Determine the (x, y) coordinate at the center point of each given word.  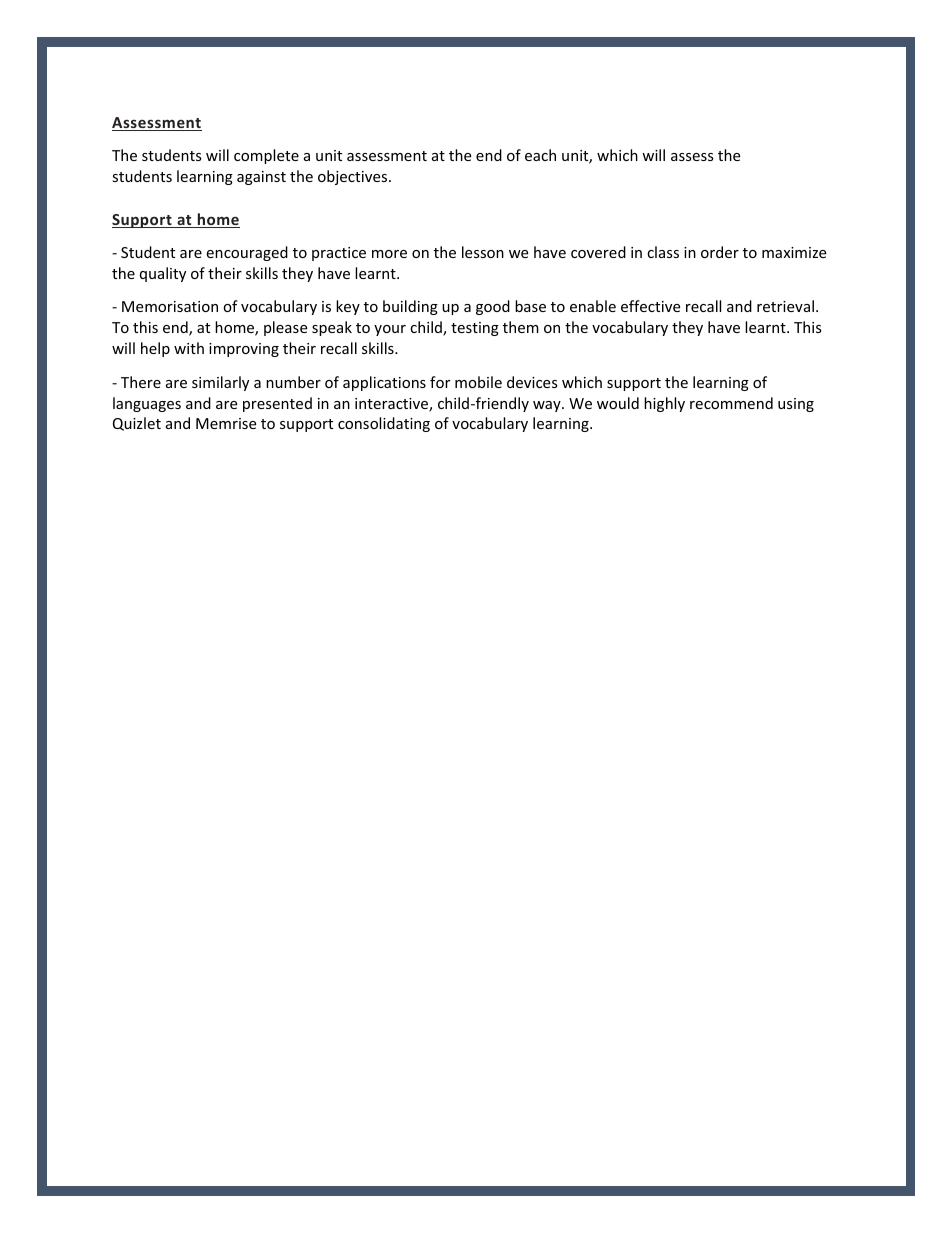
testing (475, 329)
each (540, 155)
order (720, 252)
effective (650, 306)
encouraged (247, 253)
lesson (483, 252)
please (285, 328)
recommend (731, 403)
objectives (354, 177)
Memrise (226, 423)
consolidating (384, 424)
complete (266, 156)
